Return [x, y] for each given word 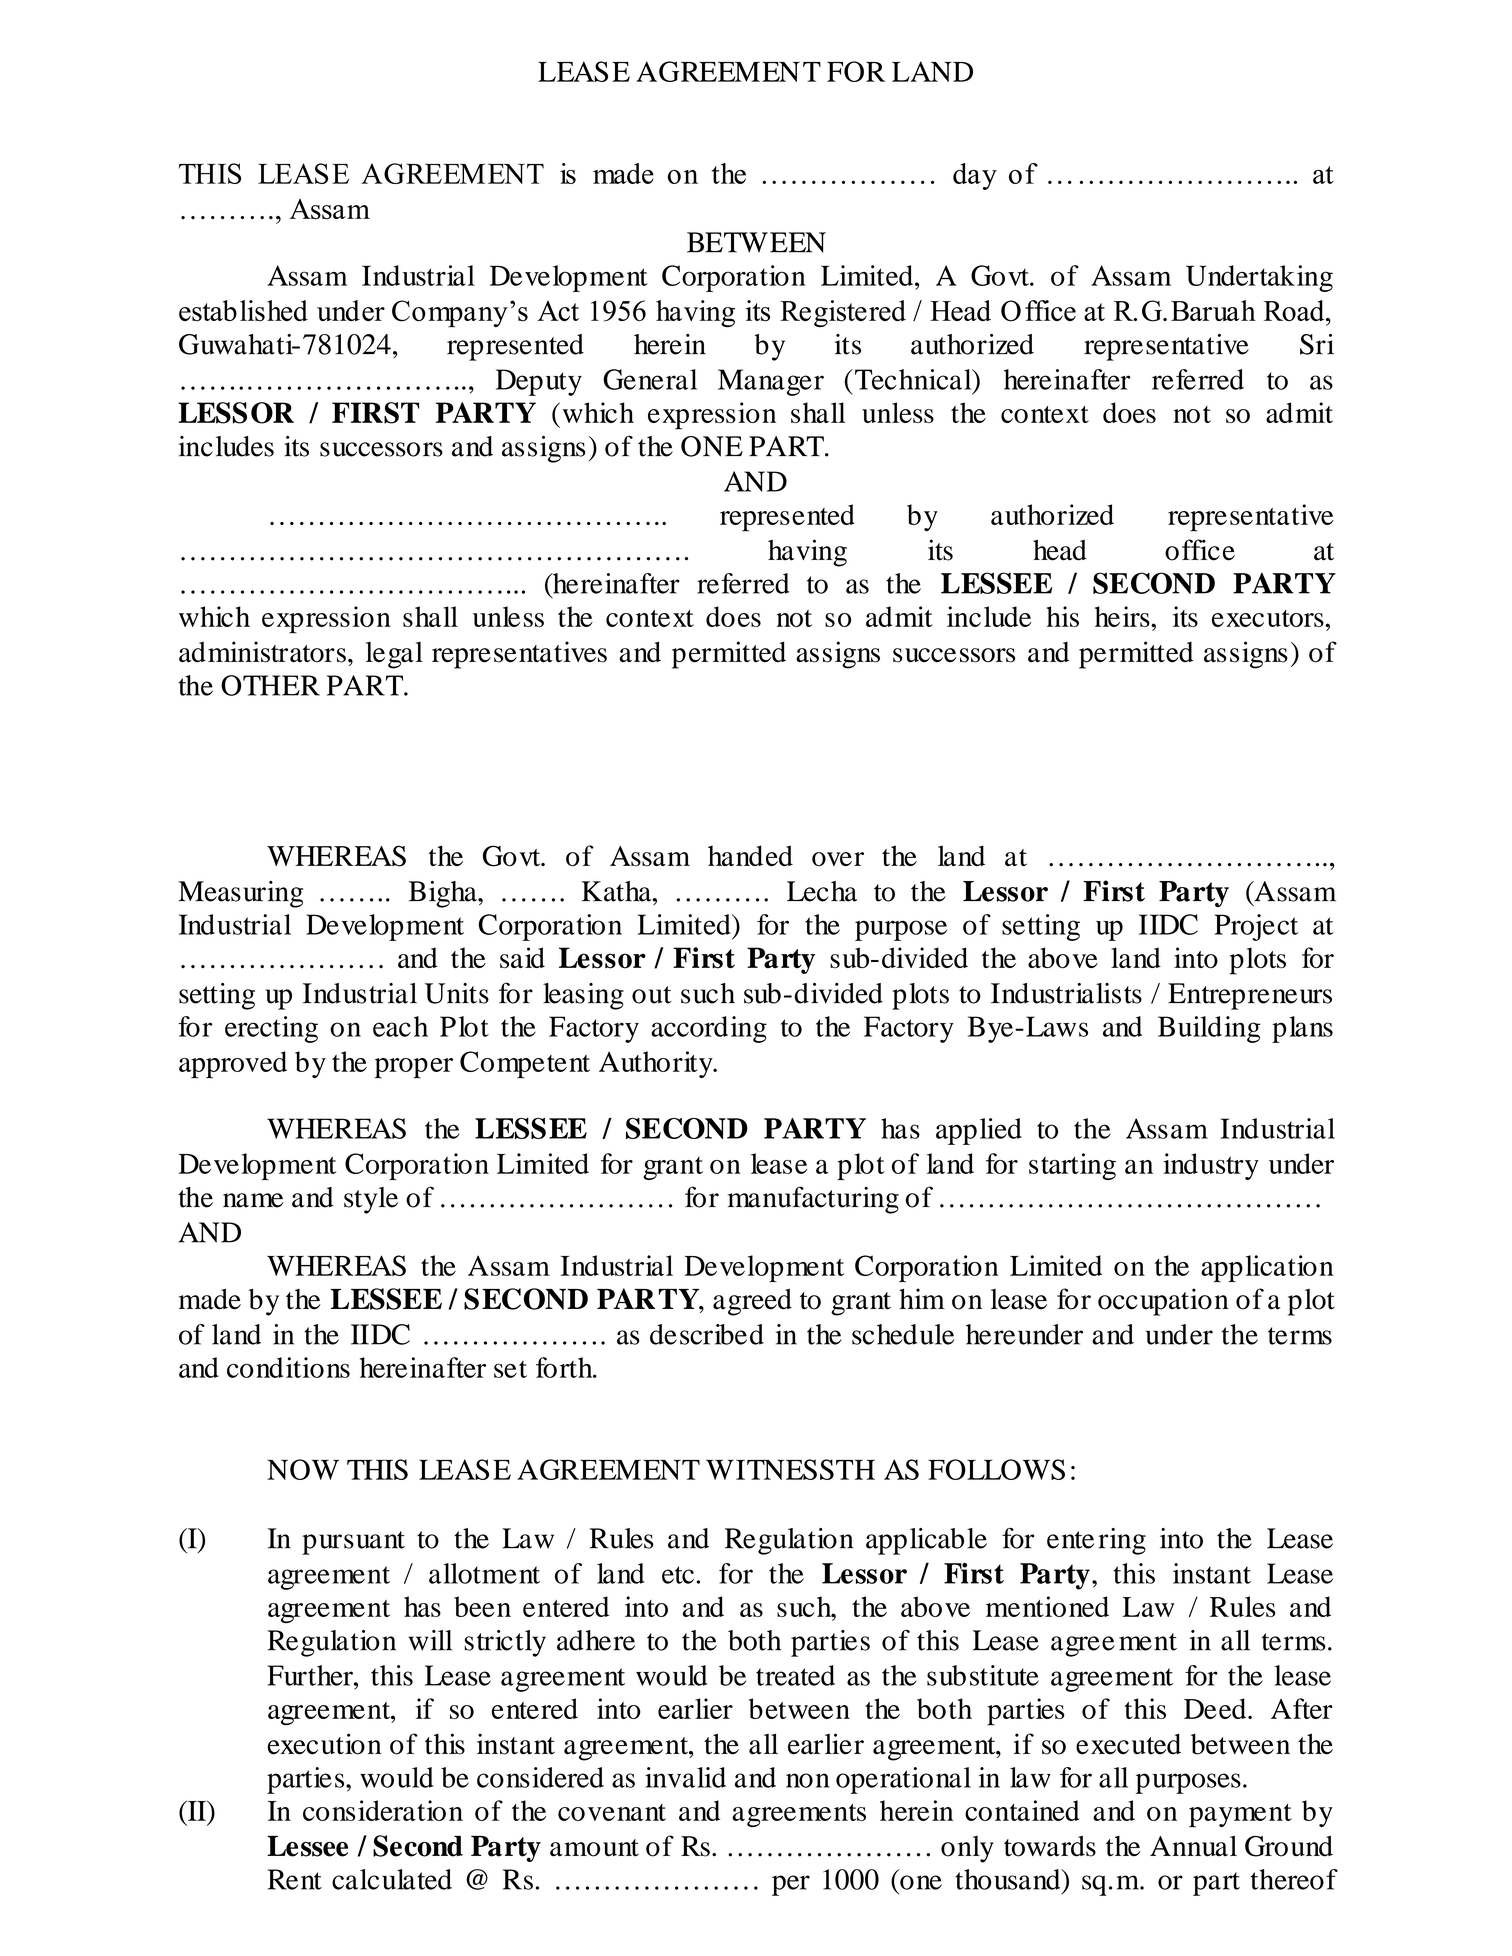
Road [1295, 310]
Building [1209, 1029]
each [400, 1026]
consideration [383, 1810]
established [243, 311]
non [808, 1780]
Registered [843, 313]
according [709, 1029]
